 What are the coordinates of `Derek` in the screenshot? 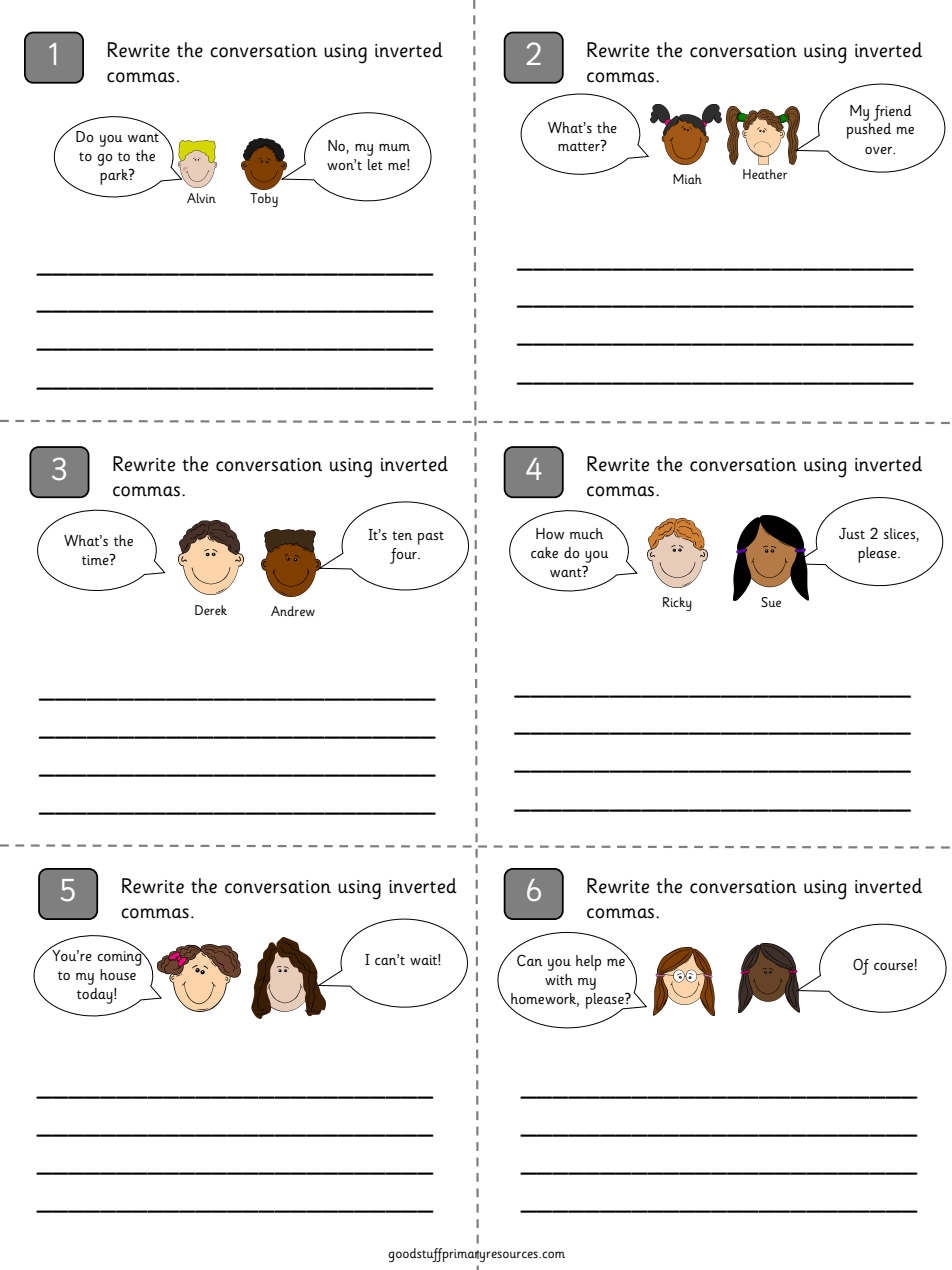 It's located at (211, 610).
